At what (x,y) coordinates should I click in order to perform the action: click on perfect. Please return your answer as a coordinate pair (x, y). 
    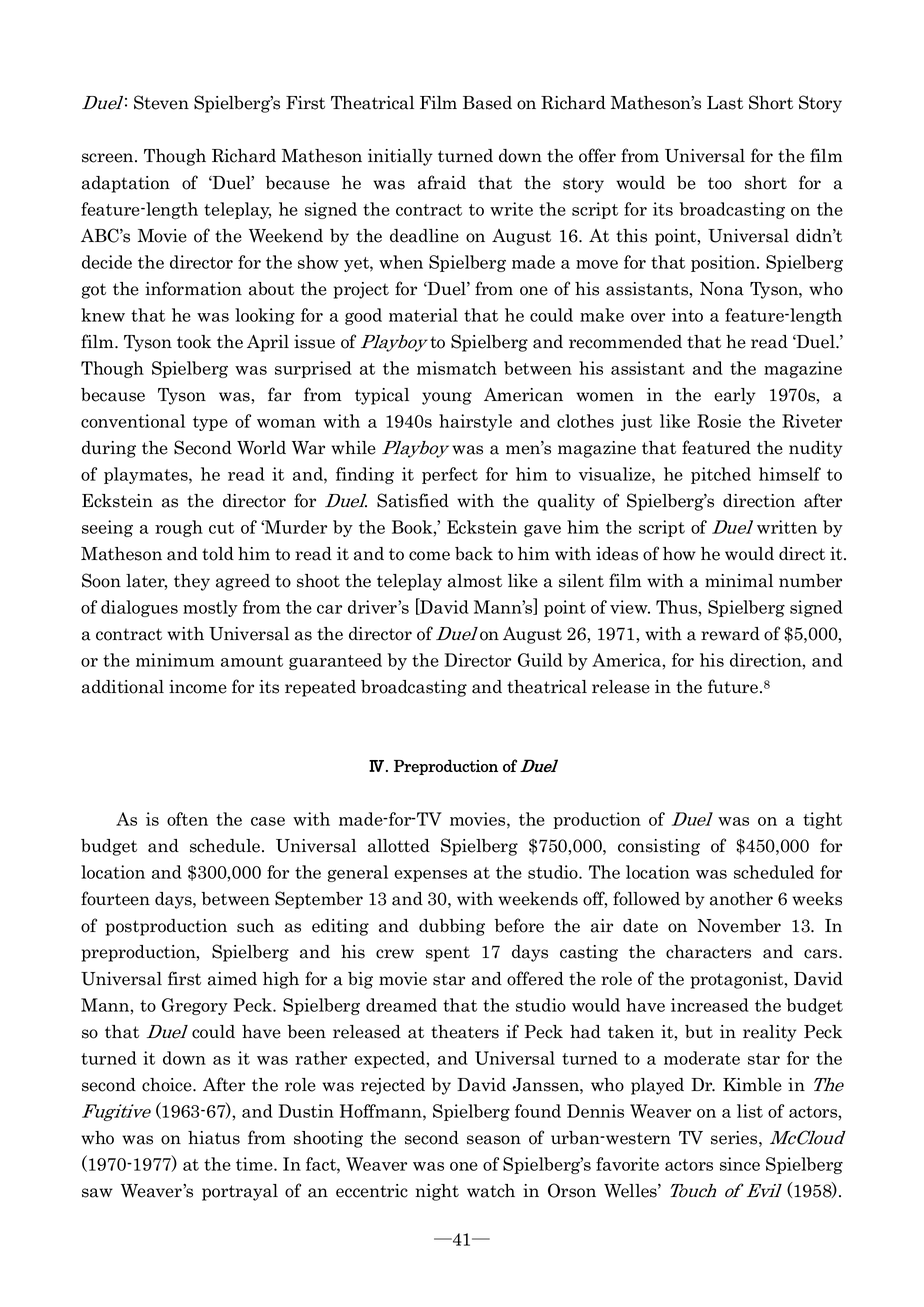
    Looking at the image, I should click on (450, 475).
